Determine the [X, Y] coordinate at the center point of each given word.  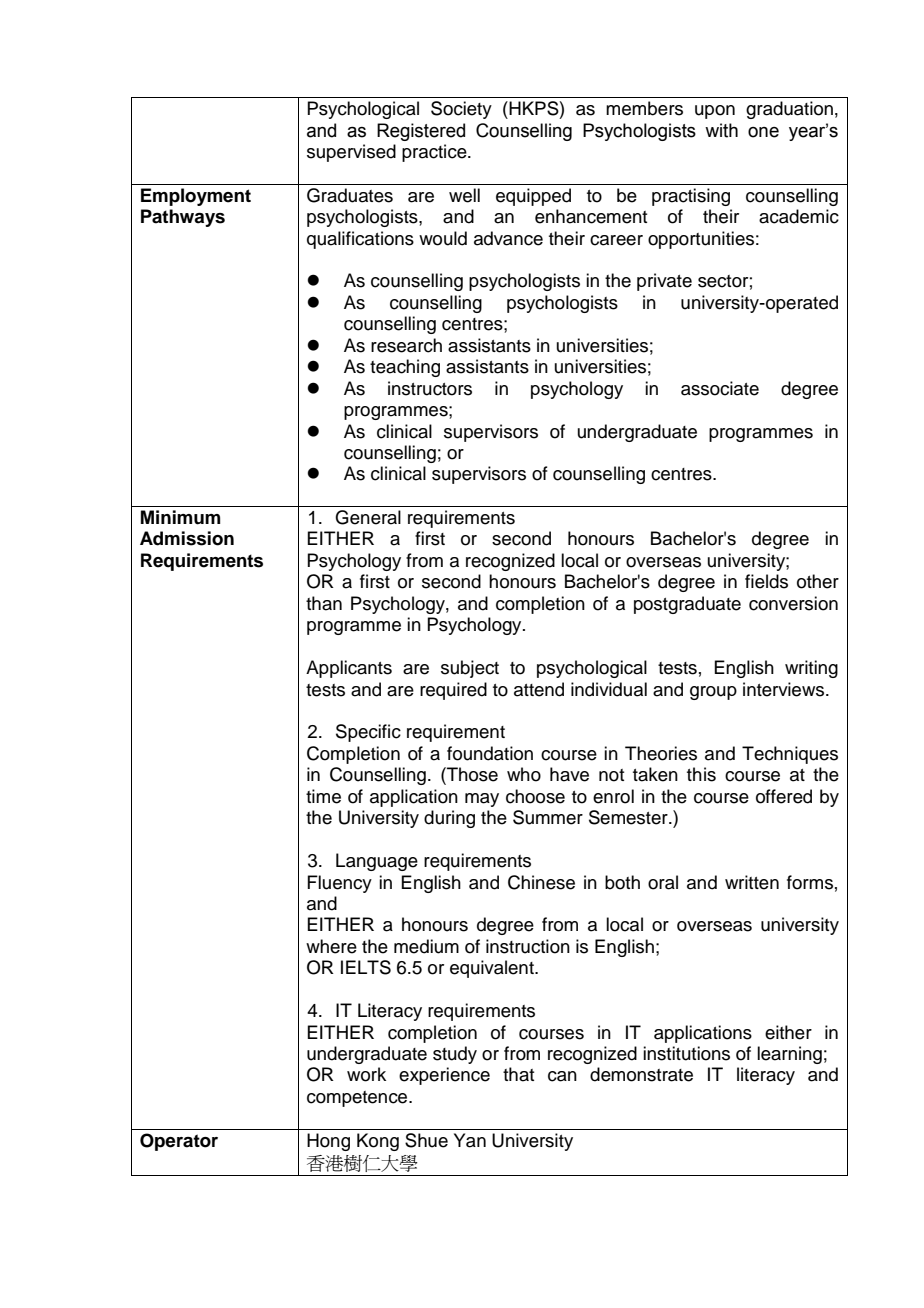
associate [720, 388]
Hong [328, 1142]
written [752, 882]
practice [435, 153]
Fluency [339, 884]
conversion [793, 603]
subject [470, 669]
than [324, 603]
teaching [405, 368]
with [721, 130]
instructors [430, 388]
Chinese [541, 882]
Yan [470, 1140]
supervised [351, 153]
